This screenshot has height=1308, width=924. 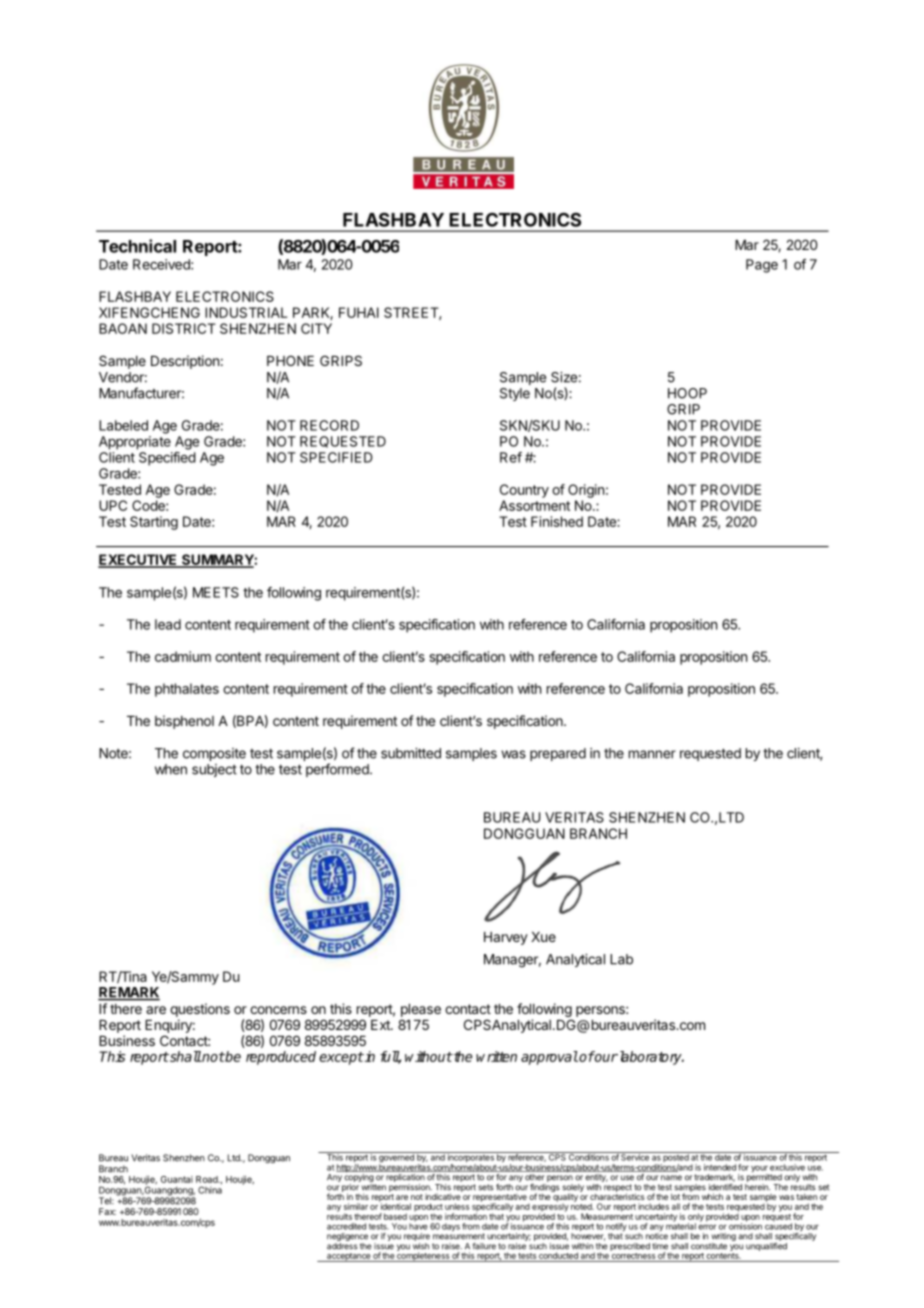 What do you see at coordinates (316, 328) in the screenshot?
I see `CITY` at bounding box center [316, 328].
